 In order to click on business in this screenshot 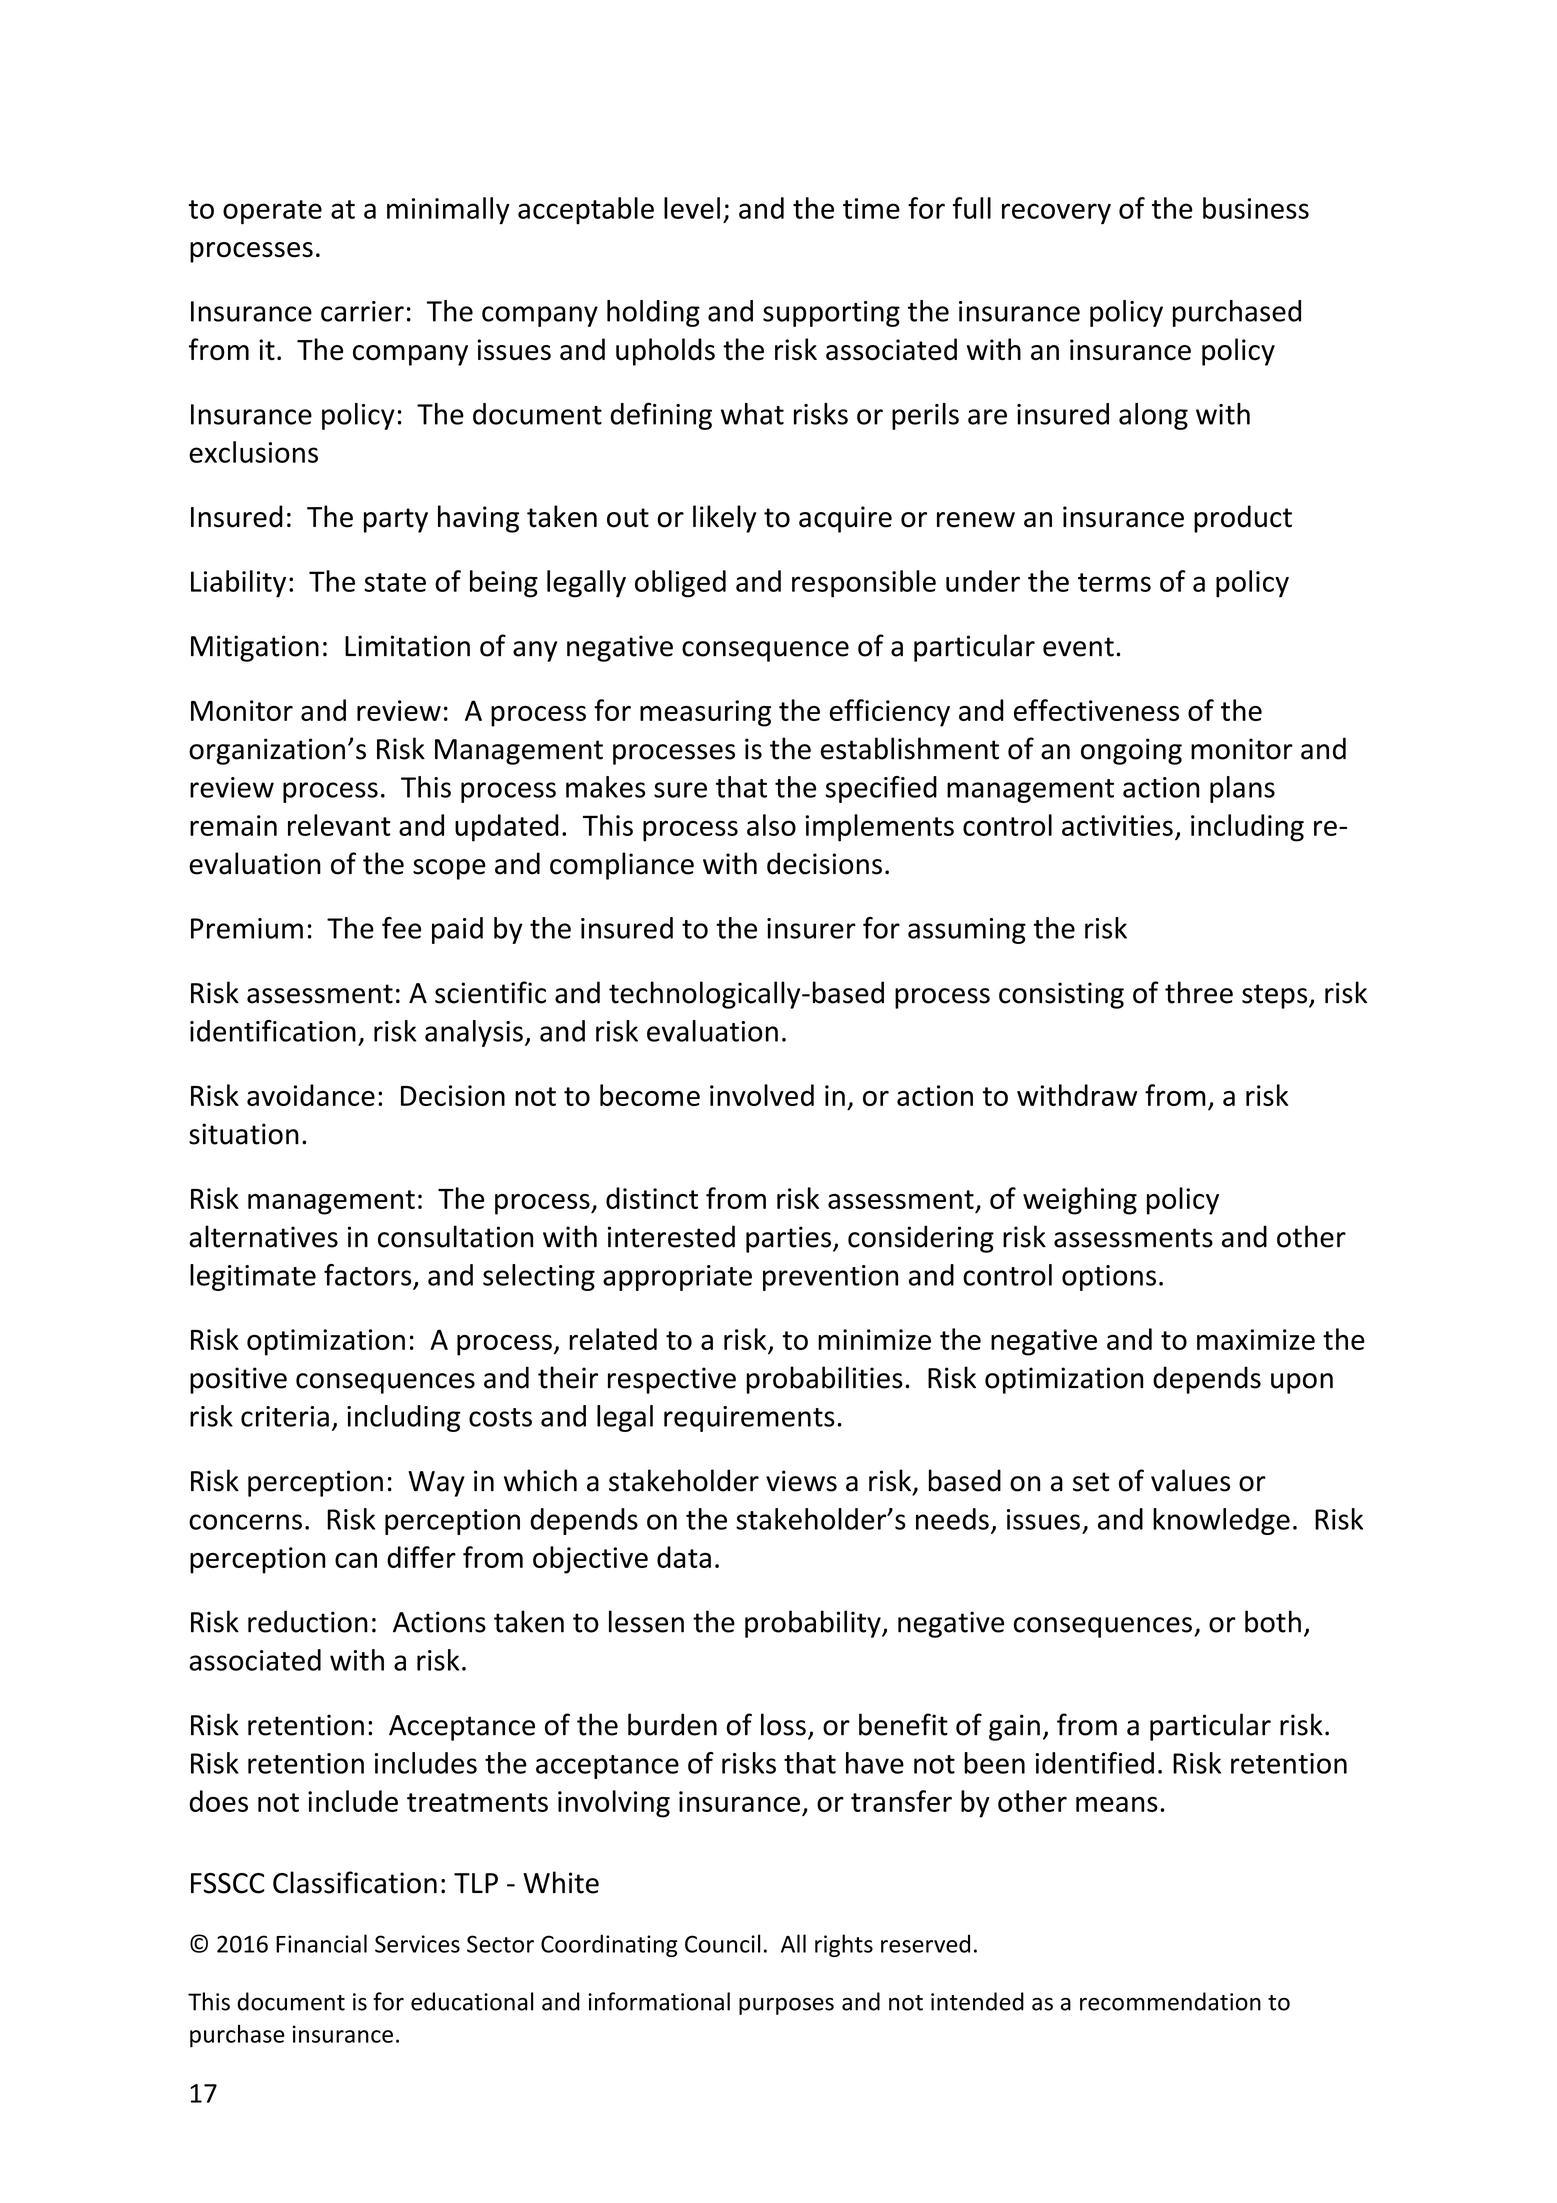, I will do `click(1256, 208)`.
